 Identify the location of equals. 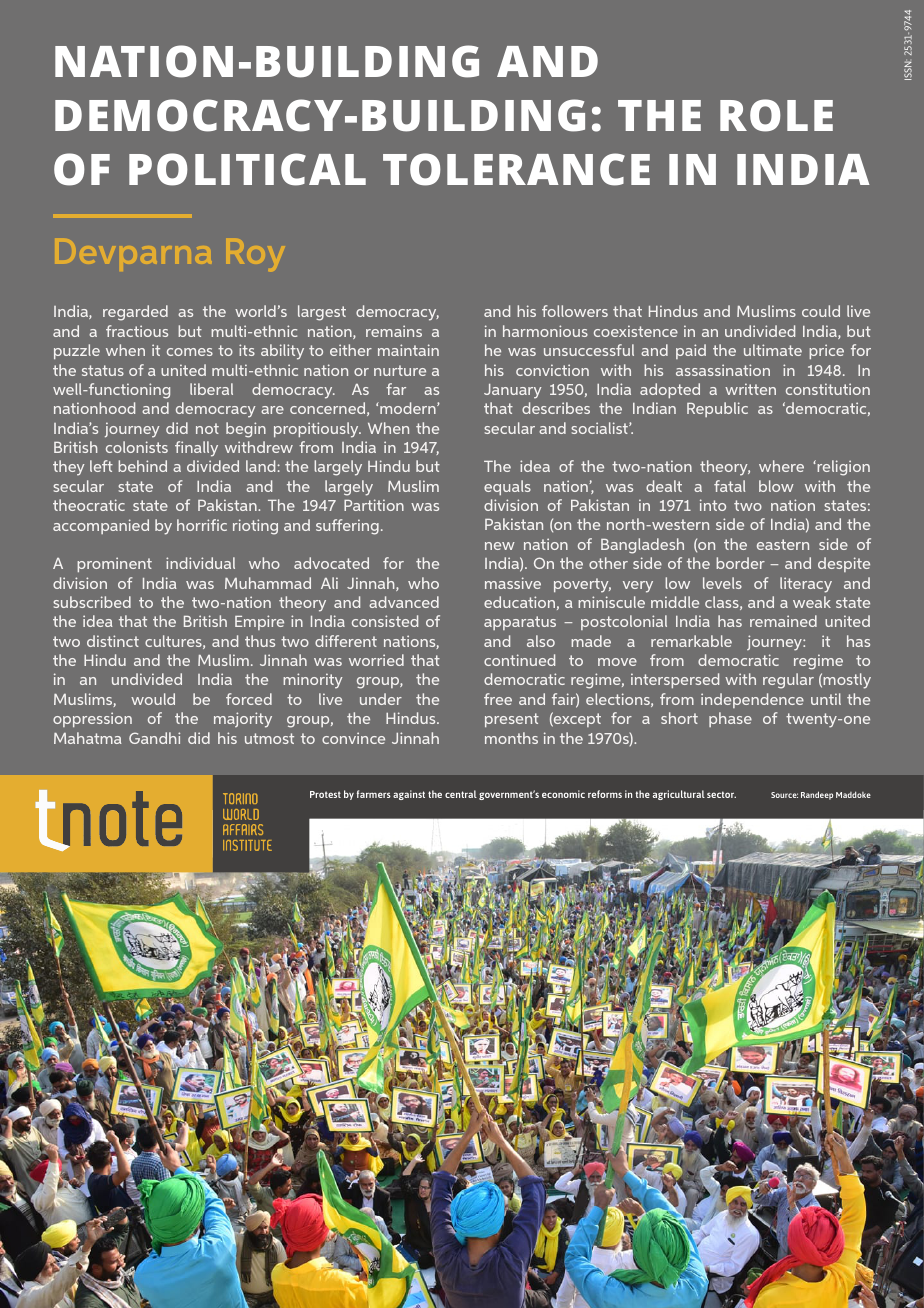
(507, 487).
